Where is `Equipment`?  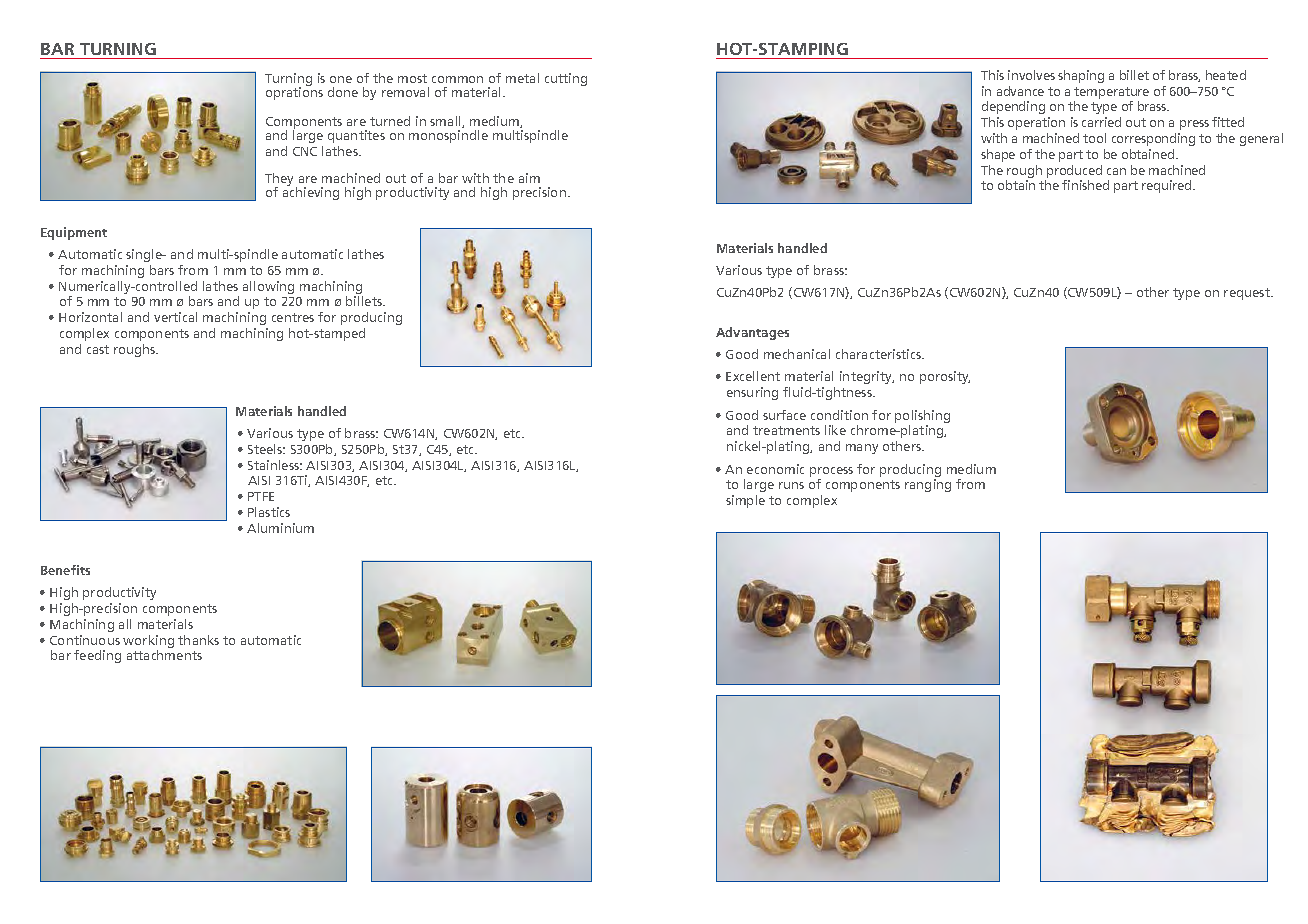
Equipment is located at coordinates (74, 233).
